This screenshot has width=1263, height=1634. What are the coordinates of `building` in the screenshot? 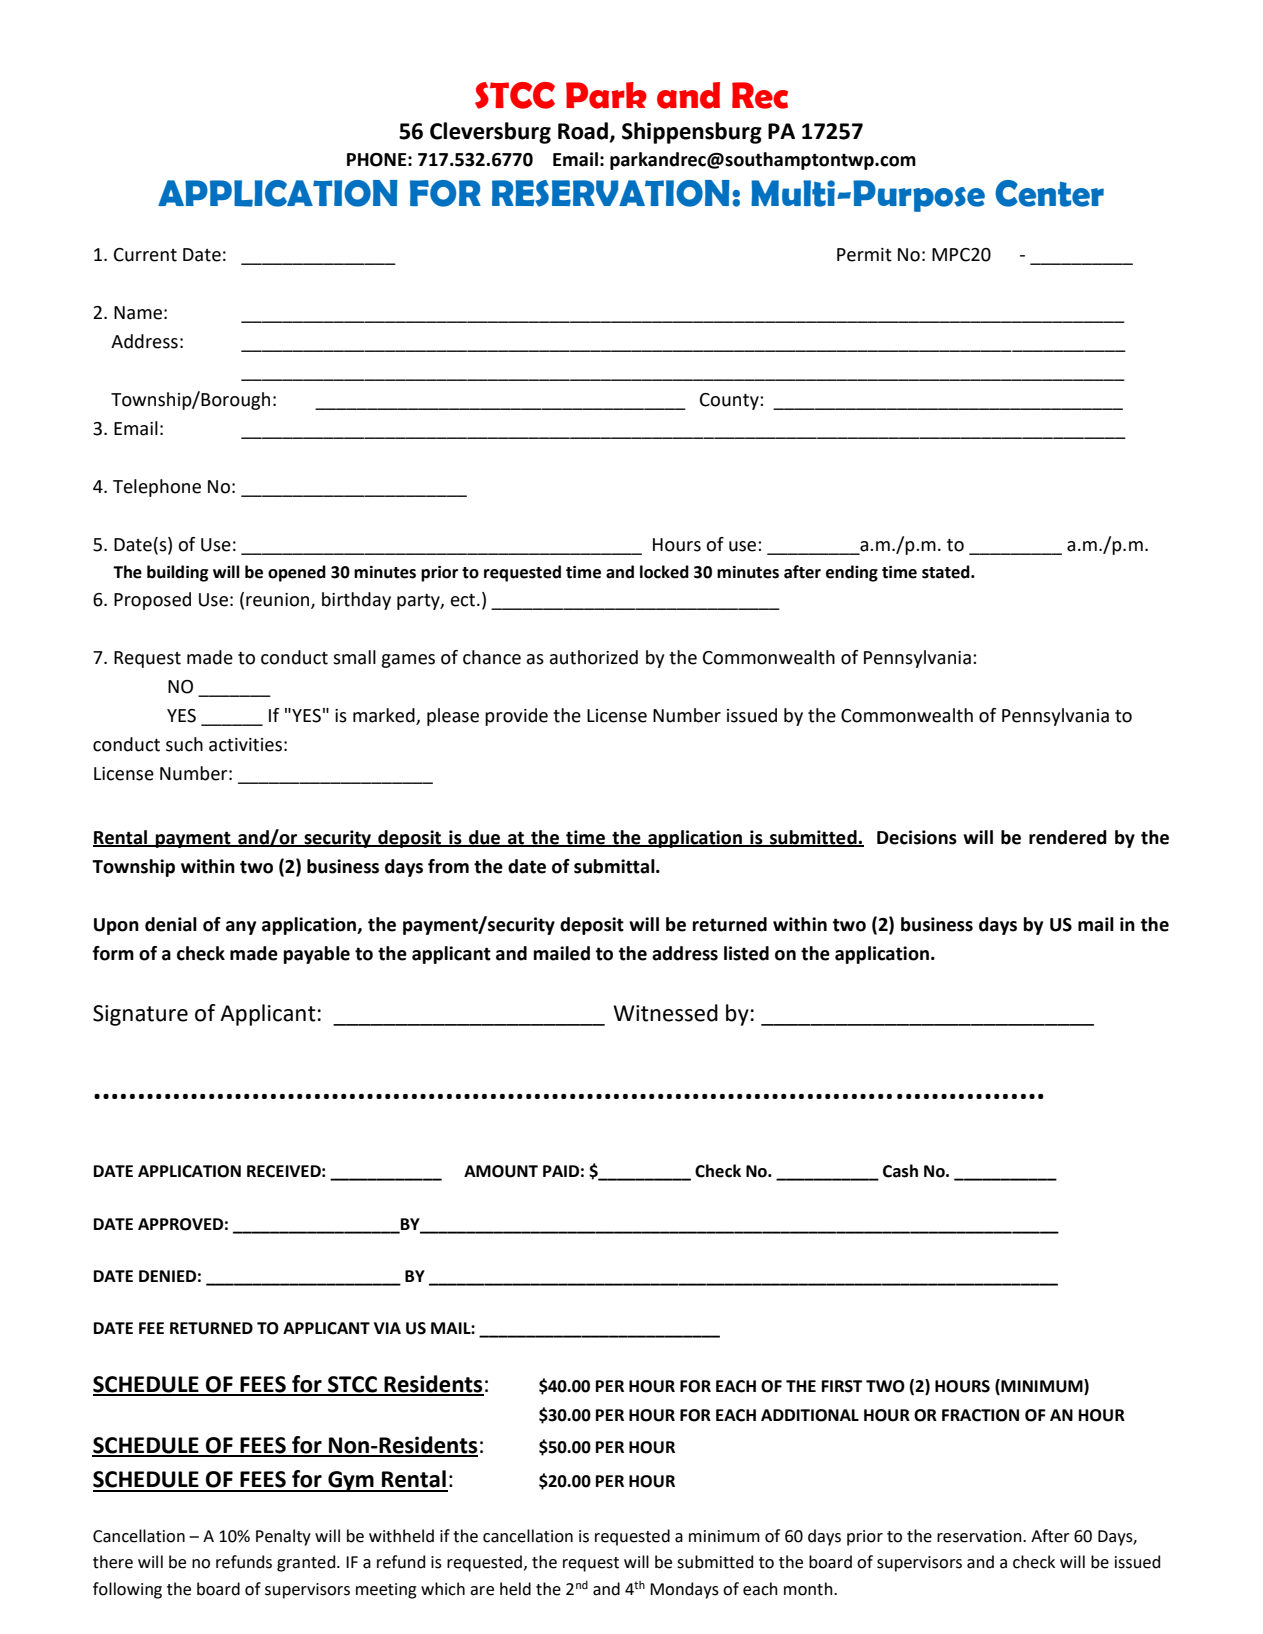 It's located at (177, 573).
